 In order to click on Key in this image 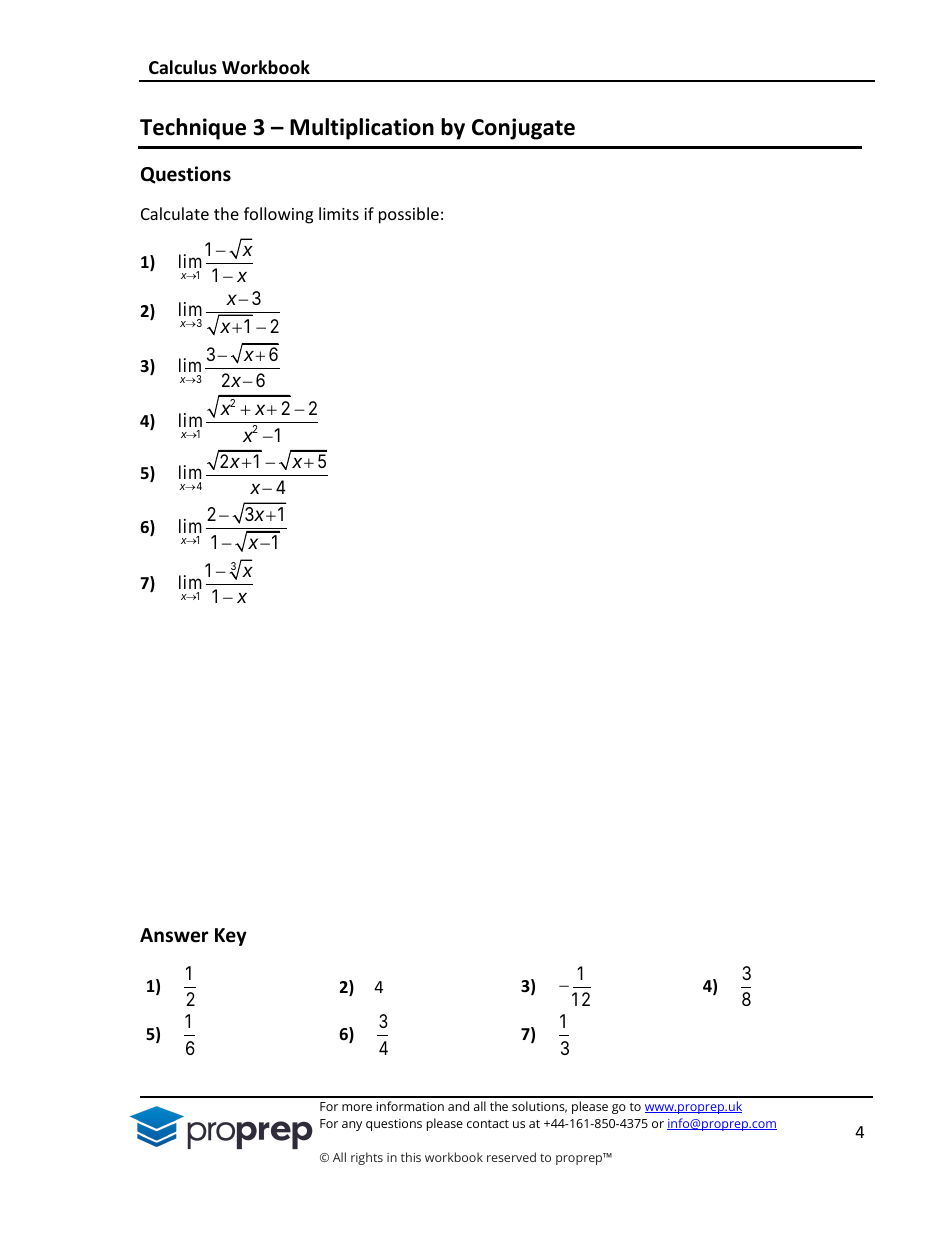, I will do `click(231, 937)`.
